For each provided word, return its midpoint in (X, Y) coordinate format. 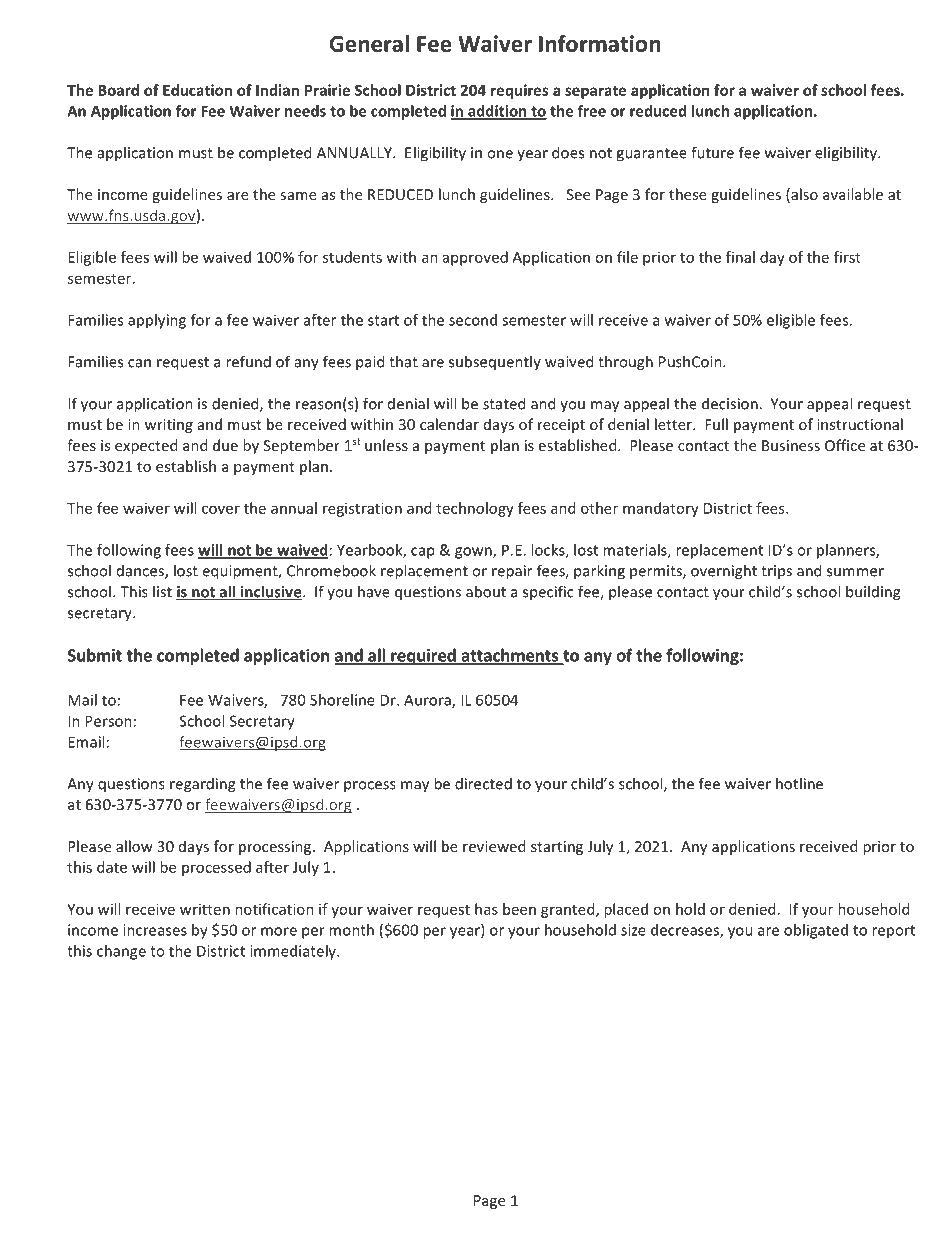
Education (197, 90)
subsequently (495, 362)
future (712, 152)
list (162, 591)
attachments (510, 656)
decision (731, 403)
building (873, 593)
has (486, 909)
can (139, 363)
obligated (816, 931)
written (205, 909)
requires (520, 91)
